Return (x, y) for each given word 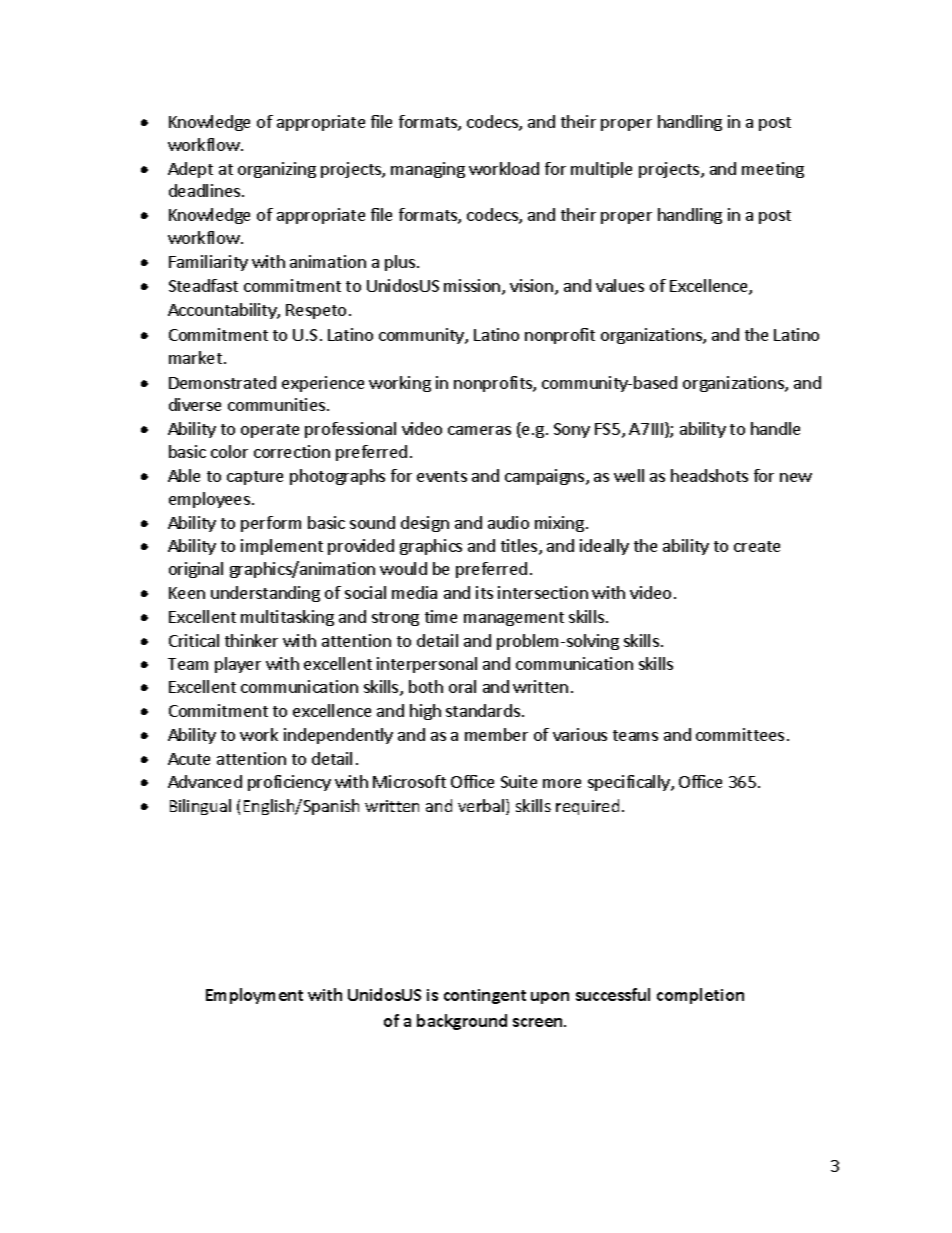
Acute (189, 759)
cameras (479, 430)
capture (255, 478)
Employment (254, 996)
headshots (709, 475)
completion (700, 996)
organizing (277, 170)
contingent (485, 996)
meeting (773, 170)
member (496, 734)
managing (428, 170)
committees (740, 734)
